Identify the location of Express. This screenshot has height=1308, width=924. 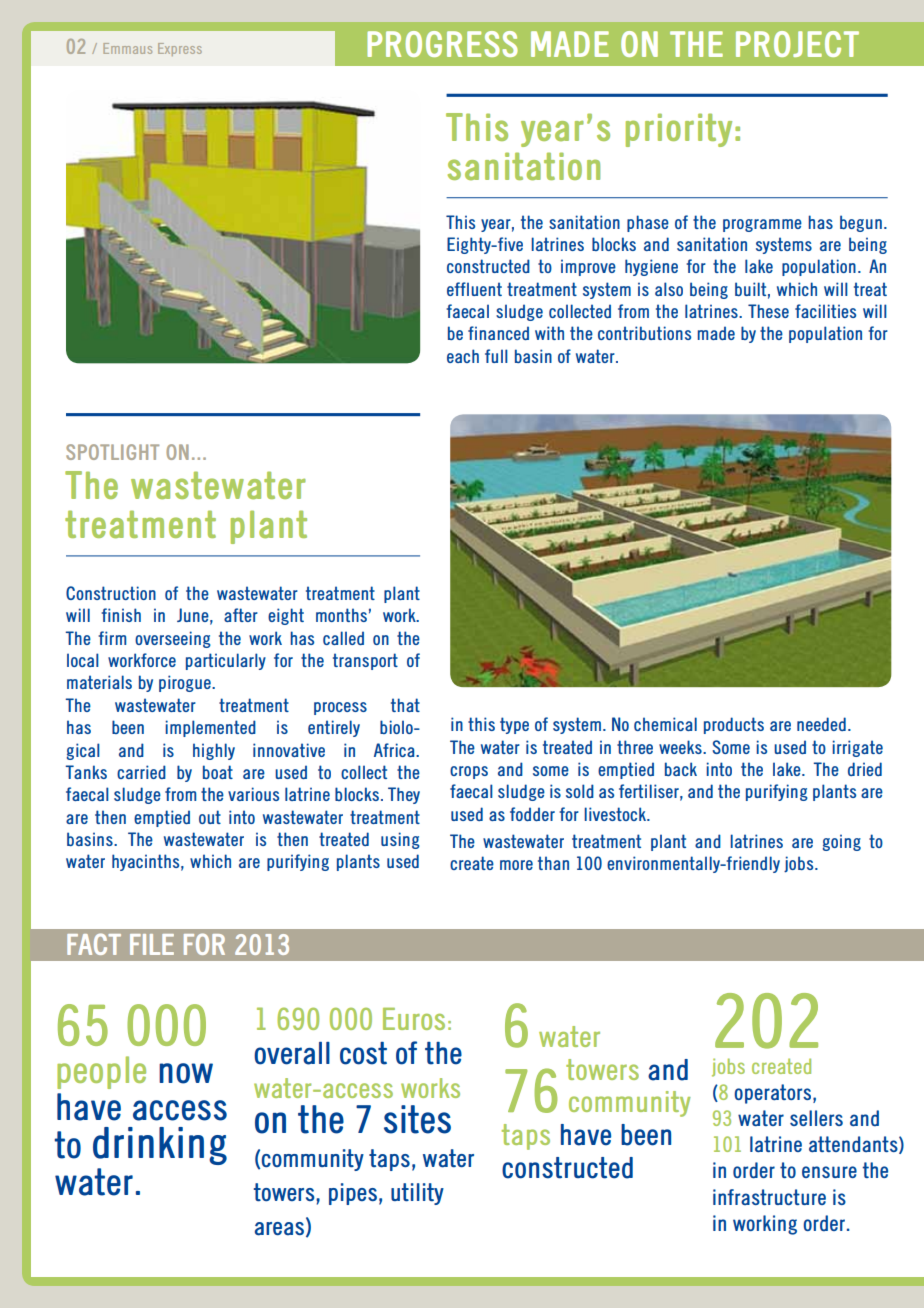
(180, 49).
